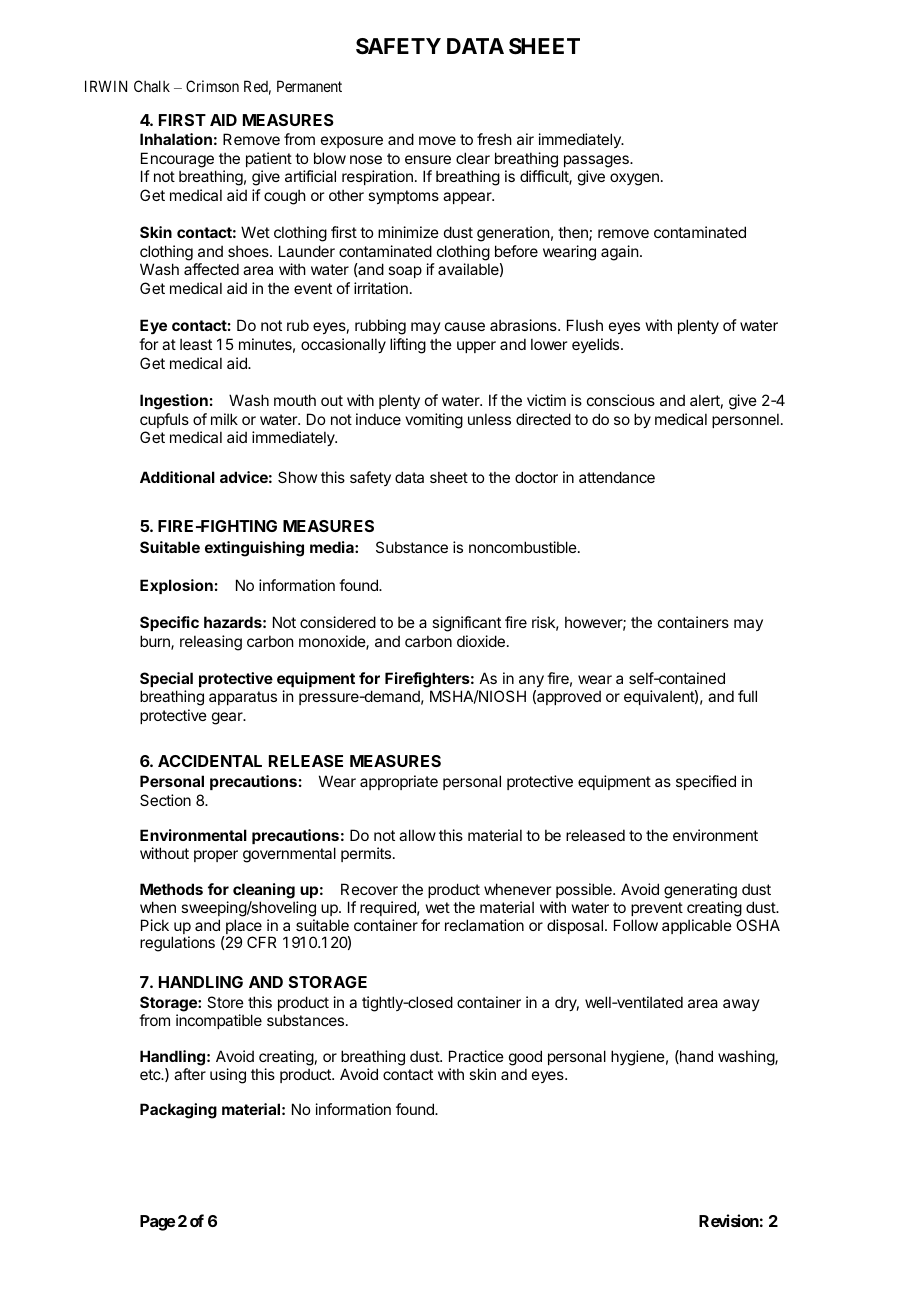  What do you see at coordinates (466, 624) in the page?
I see `significant` at bounding box center [466, 624].
